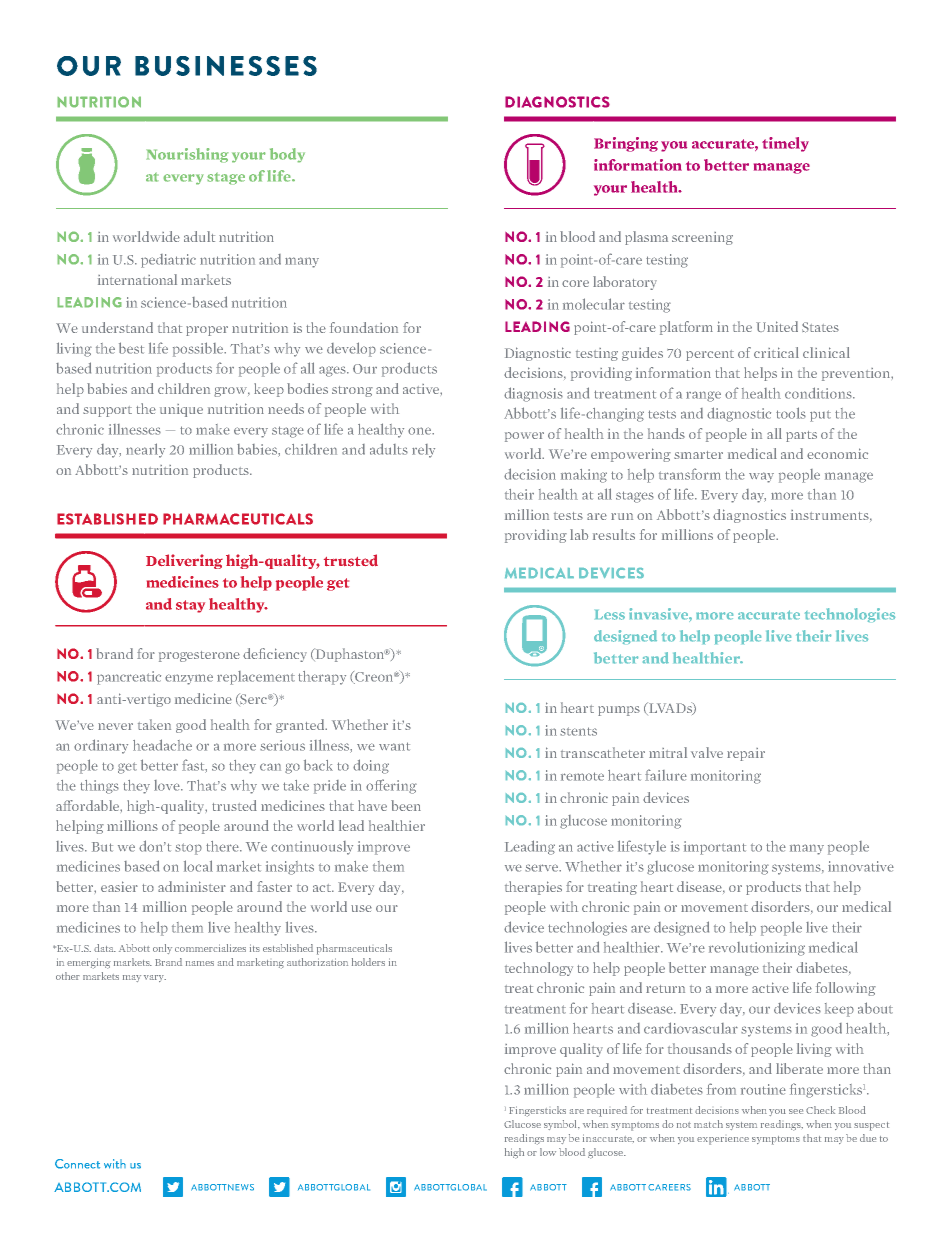  Describe the element at coordinates (776, 352) in the screenshot. I see `critical` at that location.
